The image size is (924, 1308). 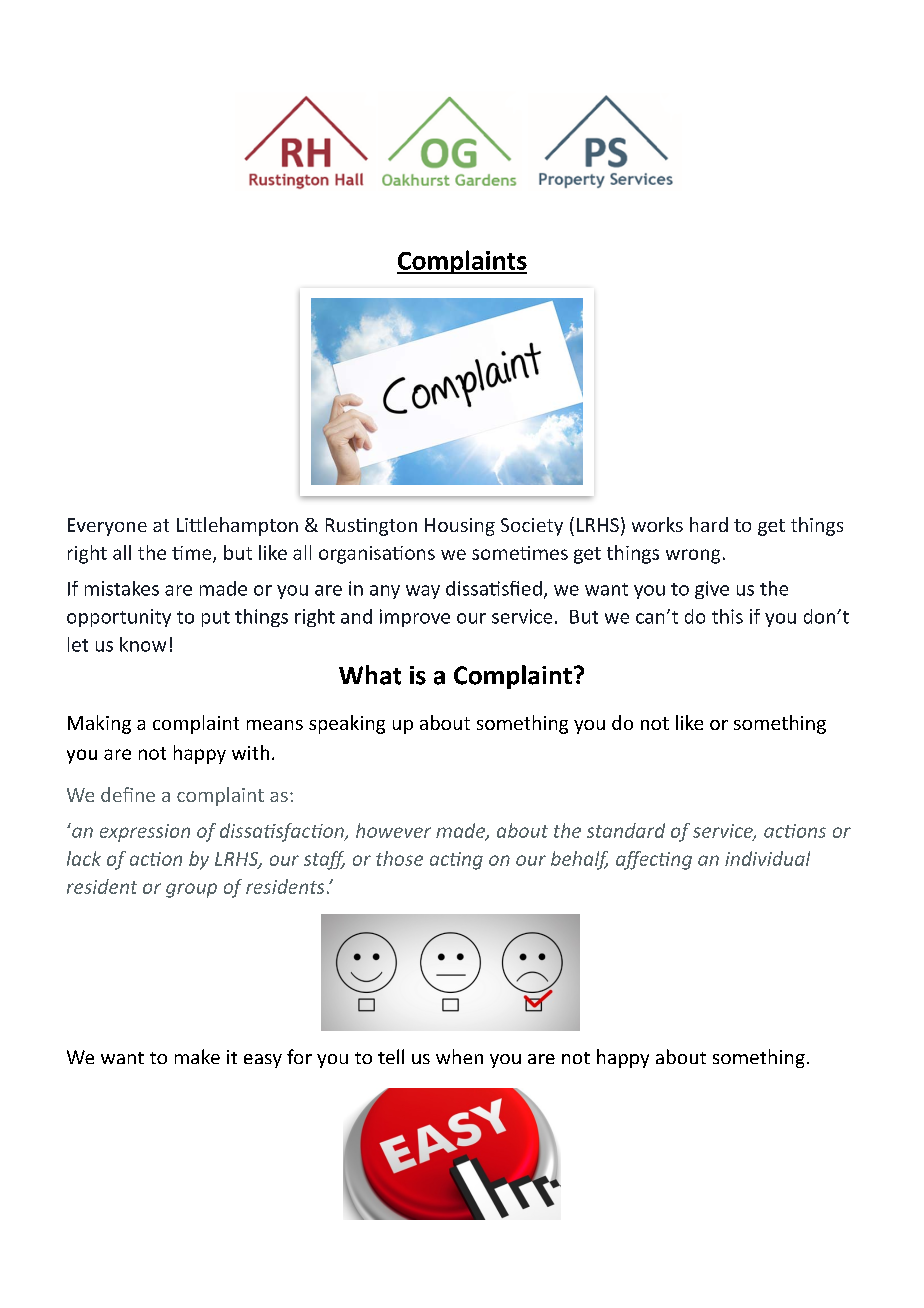 What do you see at coordinates (626, 830) in the document?
I see `standard` at bounding box center [626, 830].
